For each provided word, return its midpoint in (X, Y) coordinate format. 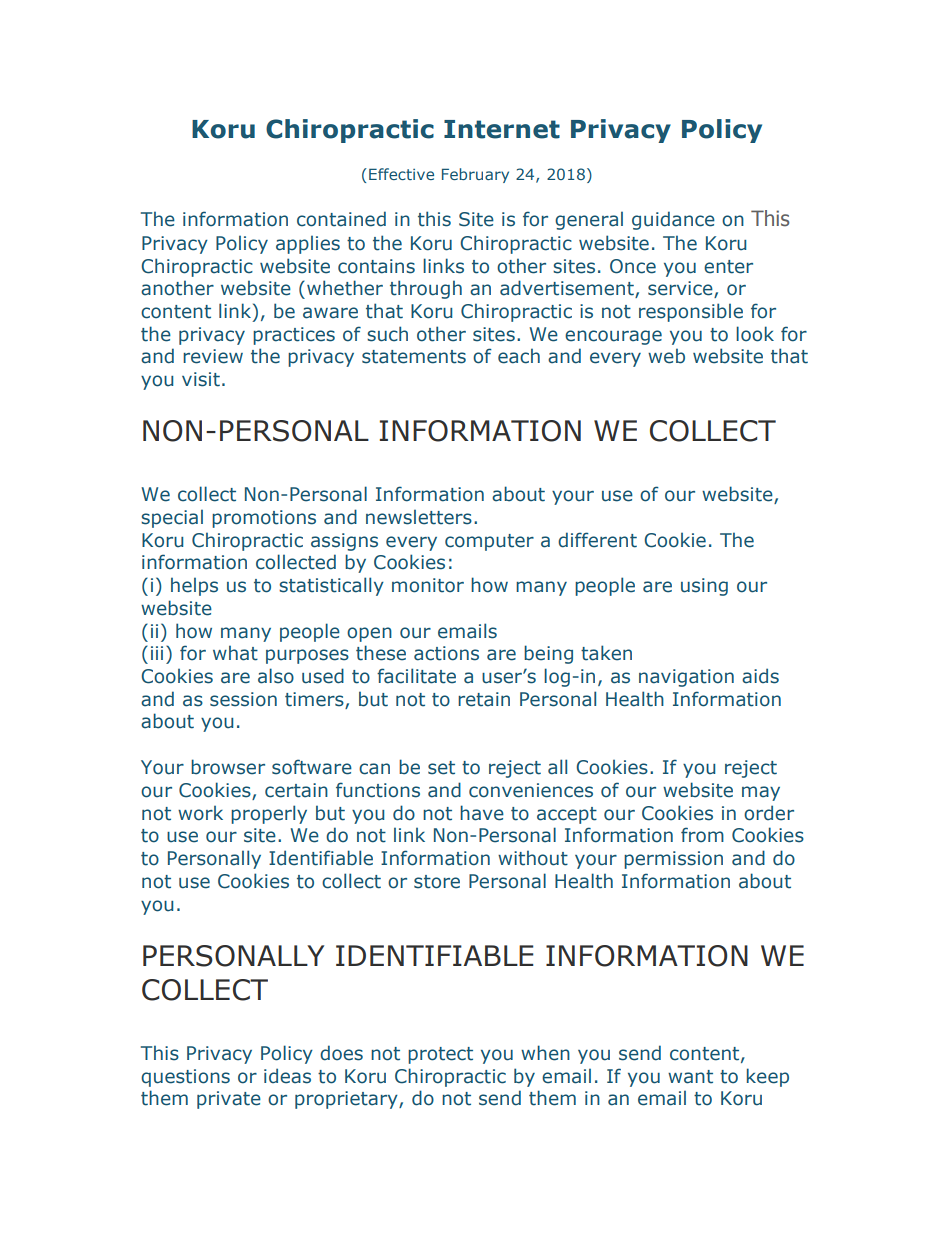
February (475, 175)
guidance (673, 220)
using (704, 587)
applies (308, 244)
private (229, 1100)
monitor (428, 585)
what (235, 653)
